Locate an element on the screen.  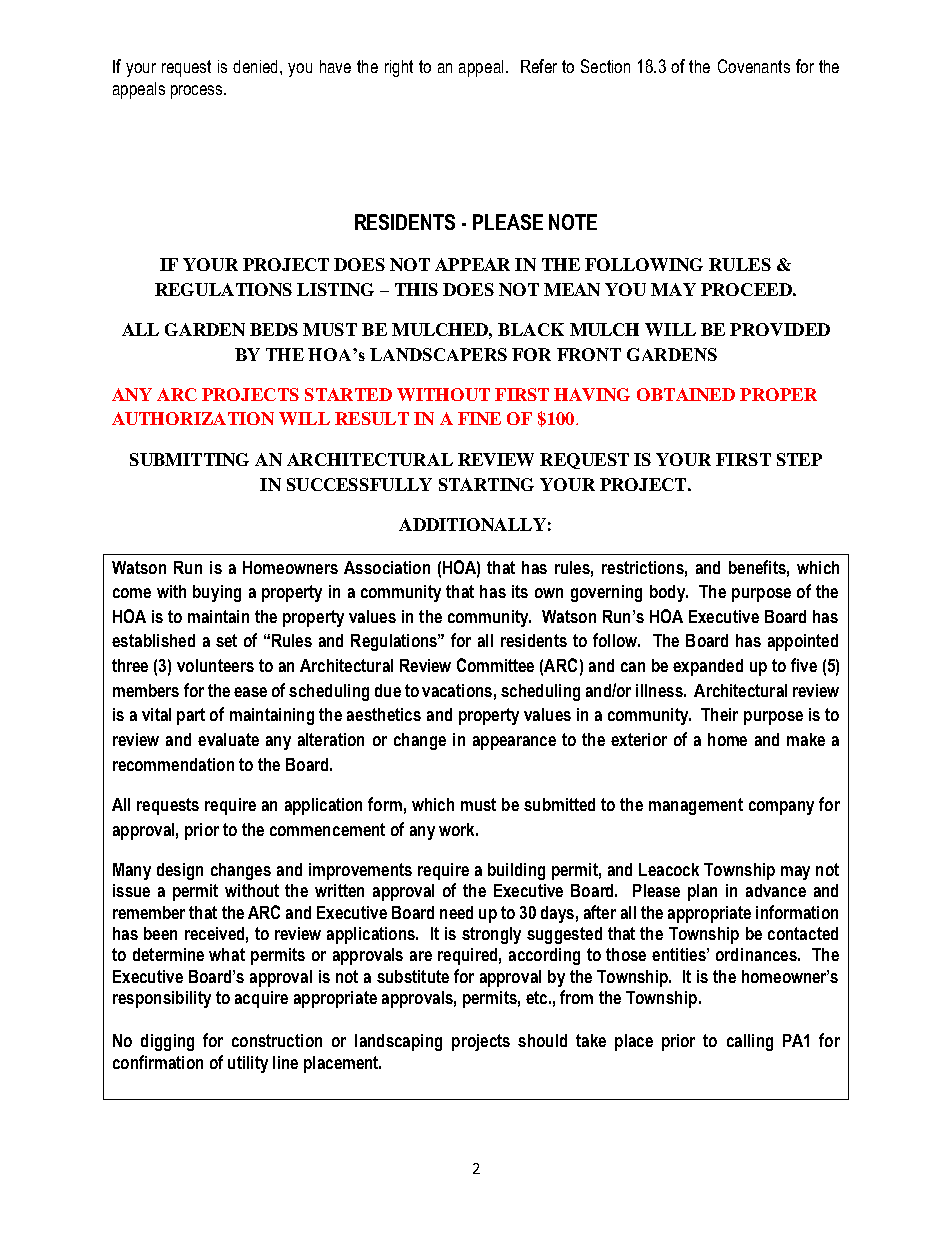
process is located at coordinates (198, 92).
